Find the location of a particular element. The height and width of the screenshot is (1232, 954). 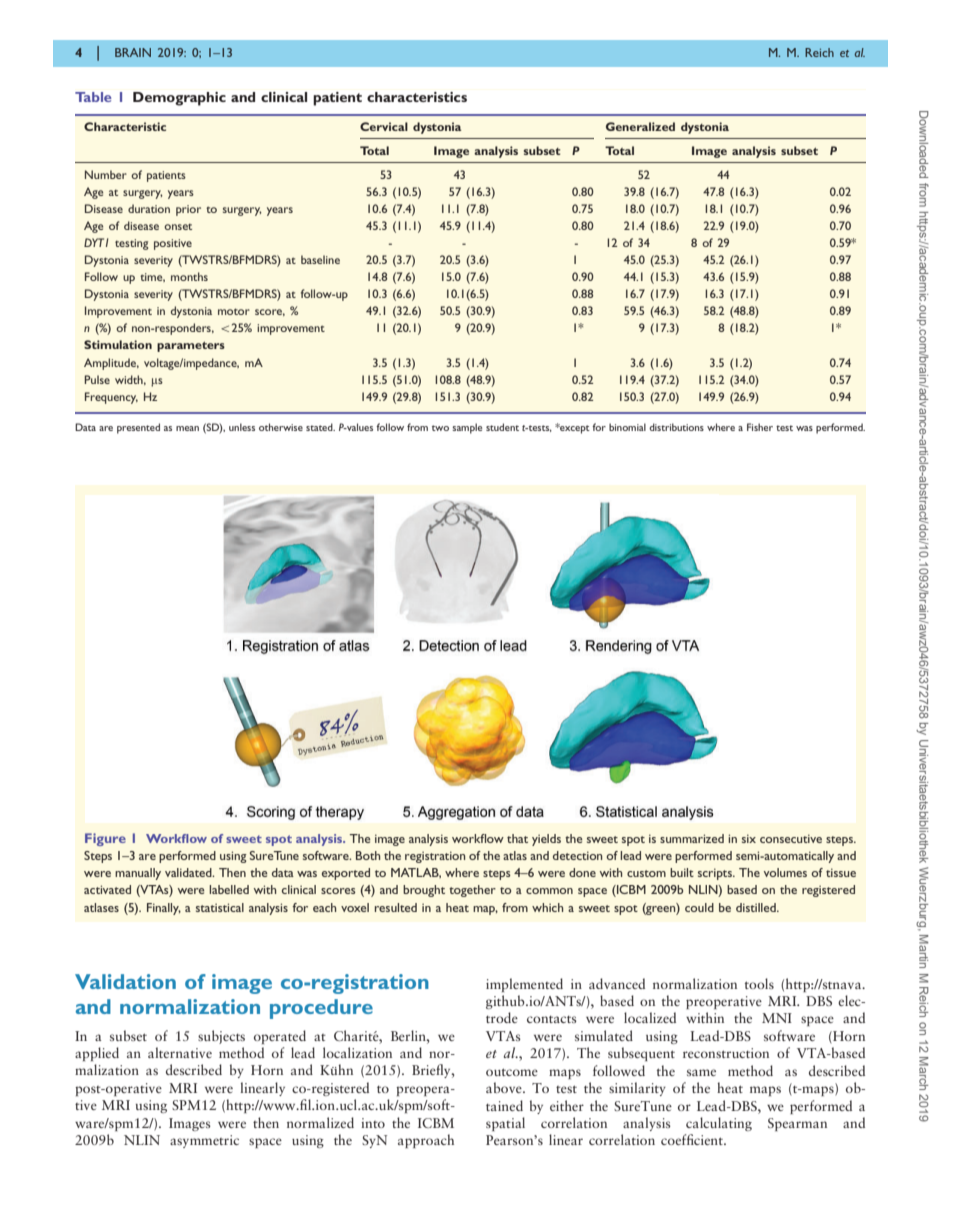

calculating is located at coordinates (719, 1124).
